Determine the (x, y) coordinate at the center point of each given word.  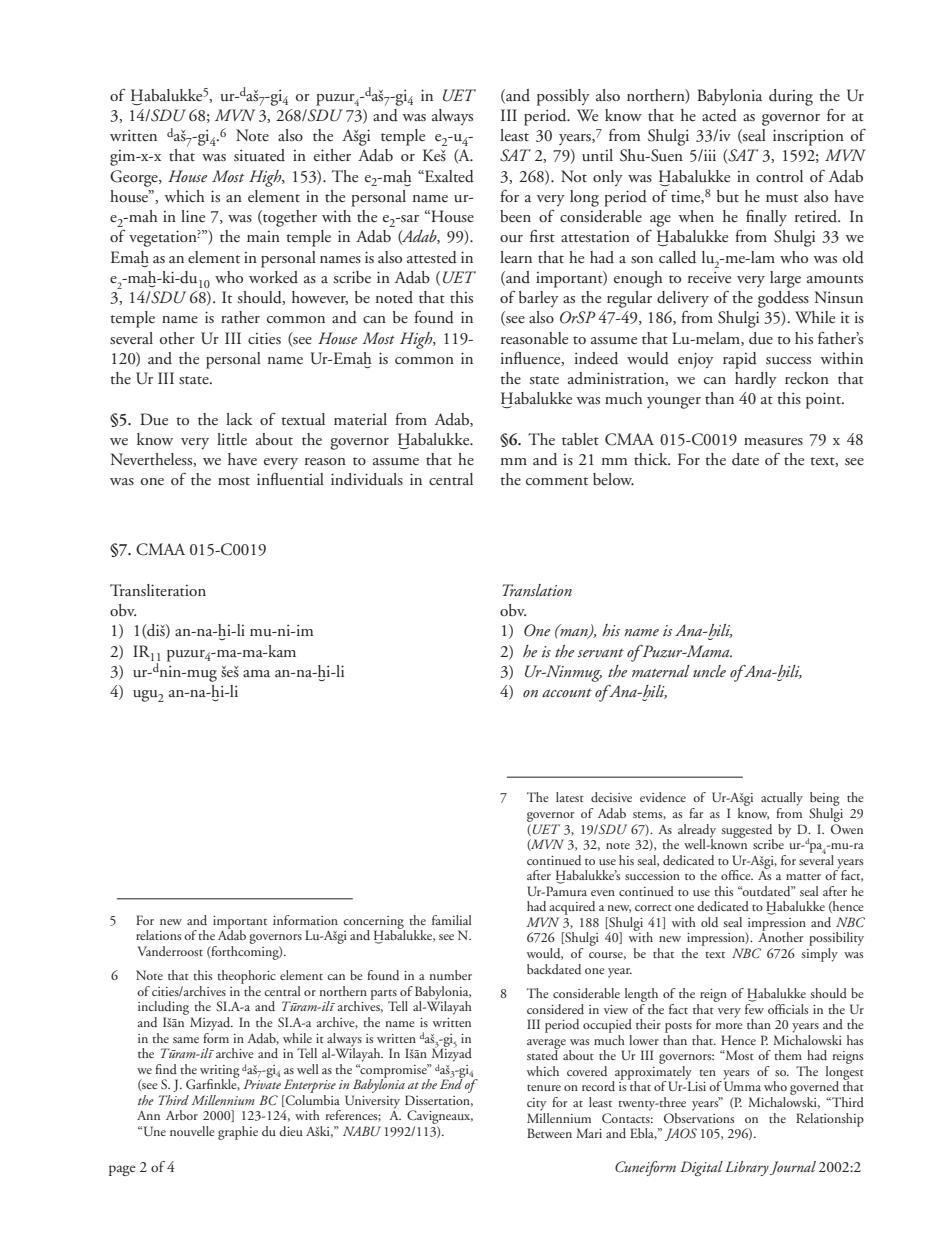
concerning (374, 923)
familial (452, 920)
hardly (756, 380)
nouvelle (192, 1131)
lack (239, 419)
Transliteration (158, 590)
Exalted (448, 176)
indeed (596, 358)
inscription (808, 137)
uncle (709, 671)
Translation (537, 590)
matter (803, 877)
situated (259, 155)
